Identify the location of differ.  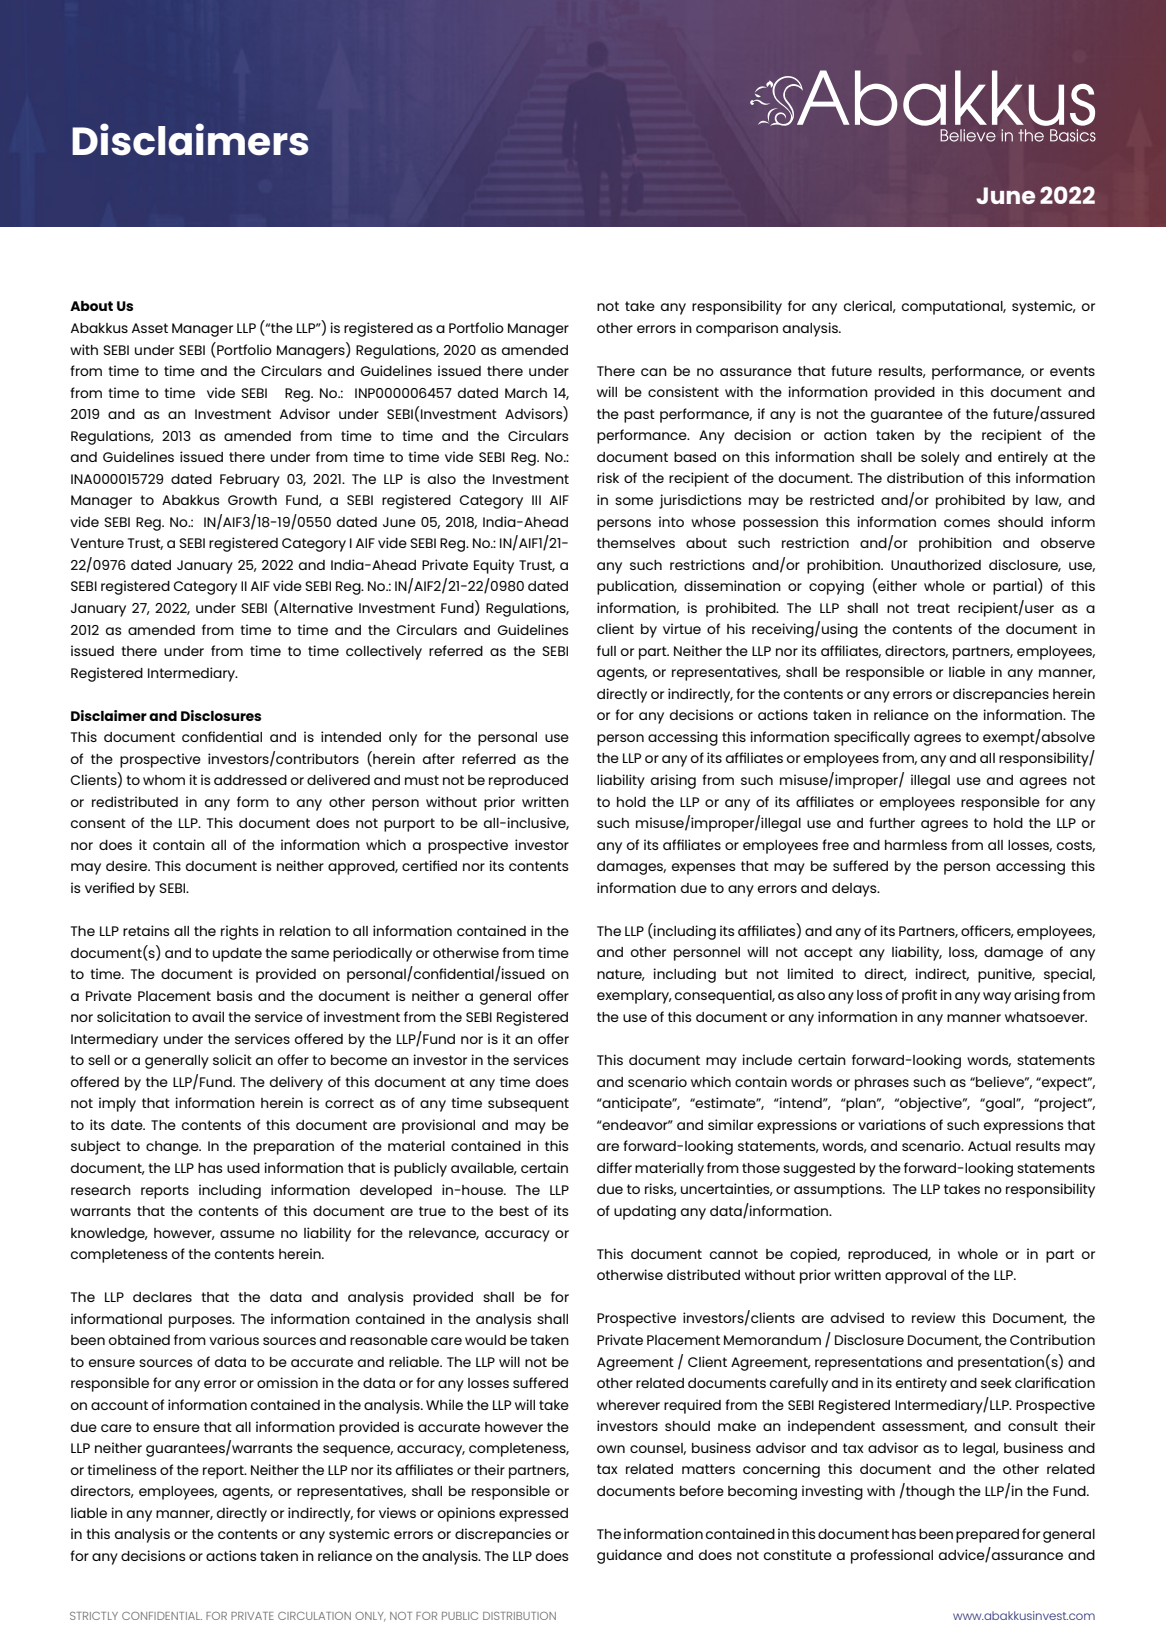
(614, 1167).
